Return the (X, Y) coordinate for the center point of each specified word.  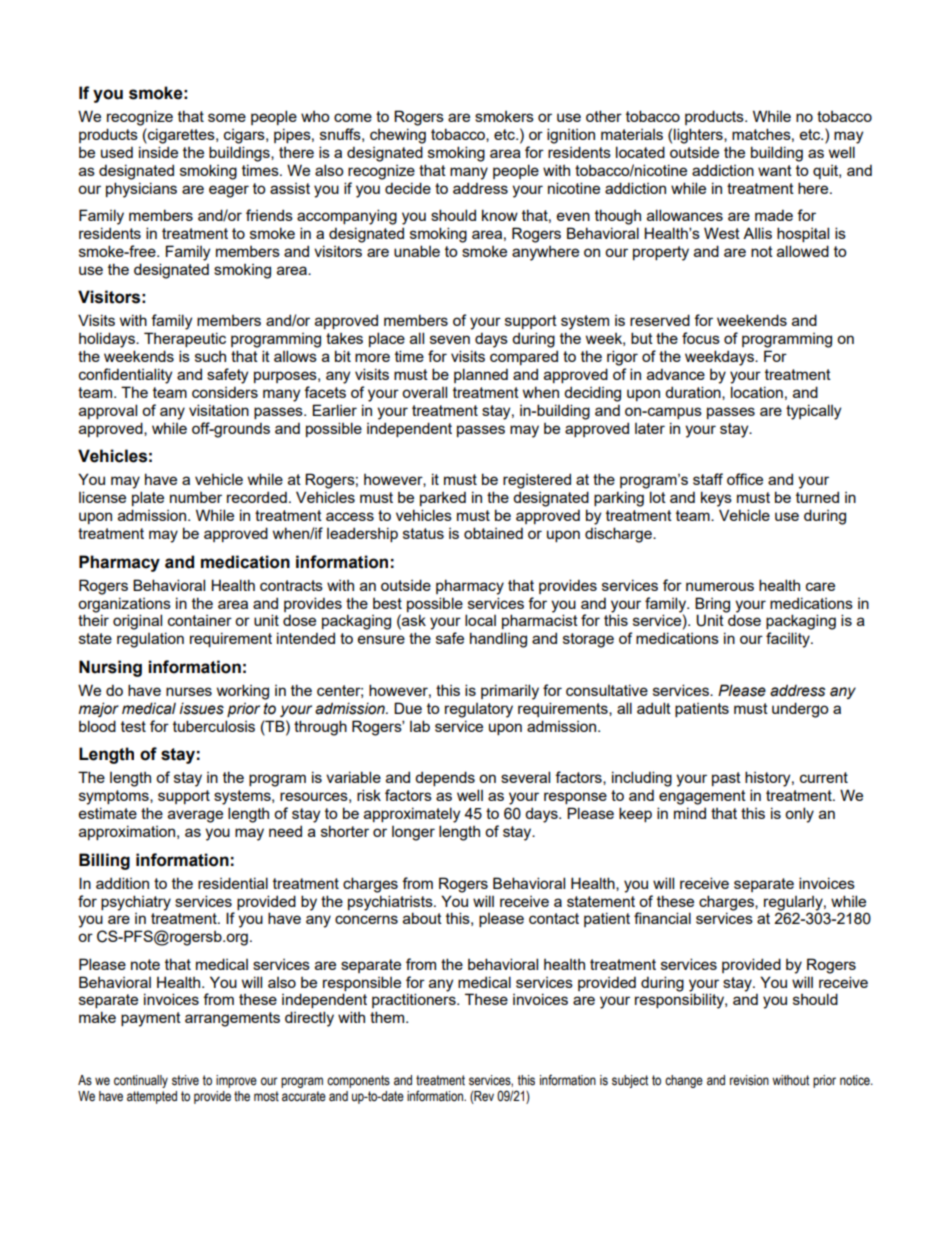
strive (185, 1080)
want (775, 170)
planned (481, 375)
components (358, 1081)
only (799, 815)
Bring (712, 605)
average (195, 816)
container (200, 620)
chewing (398, 136)
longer (413, 833)
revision (749, 1080)
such (210, 356)
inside (158, 152)
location (757, 392)
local (480, 620)
